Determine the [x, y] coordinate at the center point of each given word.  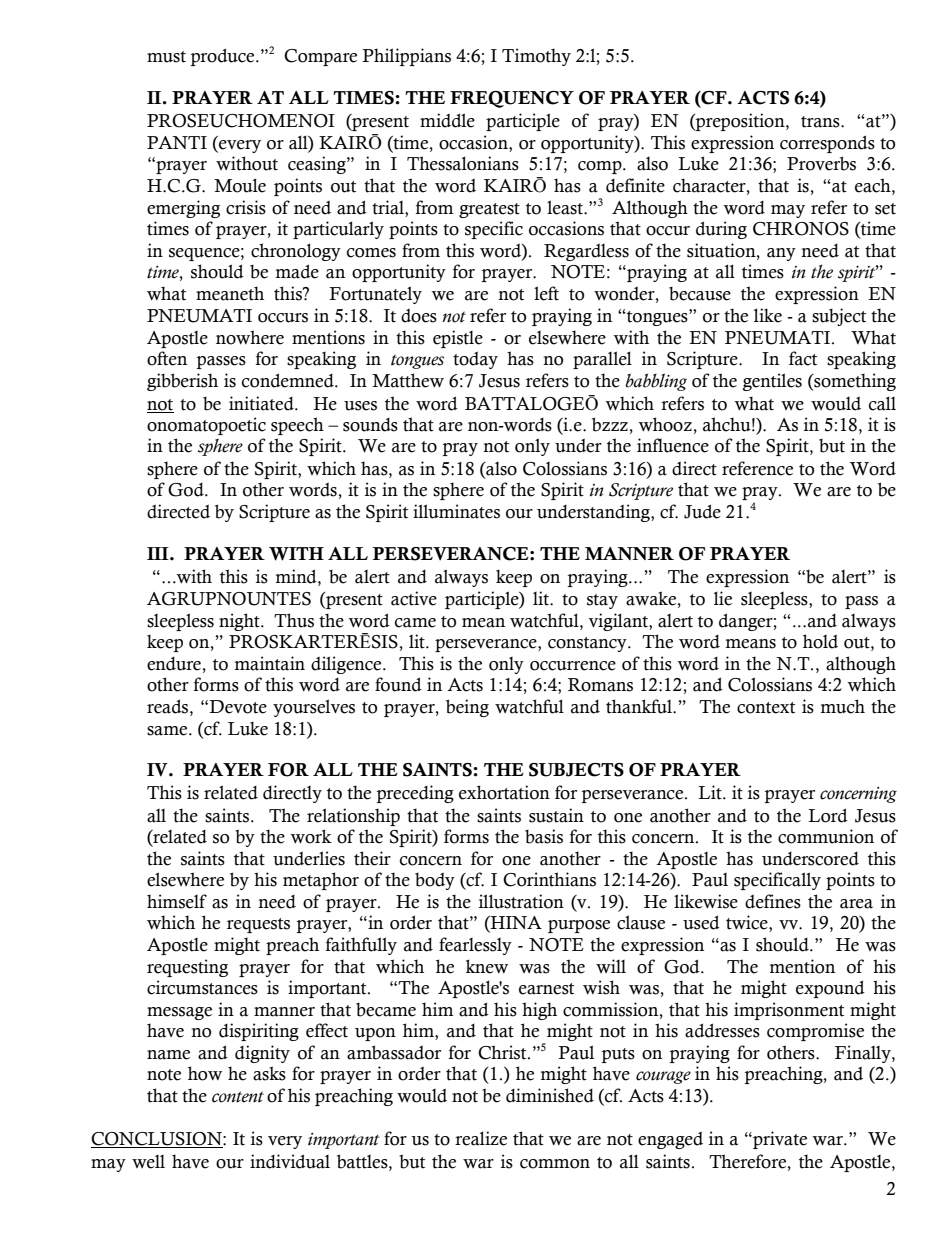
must [166, 57]
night [240, 622]
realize [481, 1138]
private [779, 1140]
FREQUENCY [512, 99]
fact [803, 358]
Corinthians [549, 879]
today [475, 360]
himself [177, 901]
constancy [588, 644]
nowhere [250, 337]
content [238, 1097]
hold [820, 641]
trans [821, 122]
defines [773, 901]
